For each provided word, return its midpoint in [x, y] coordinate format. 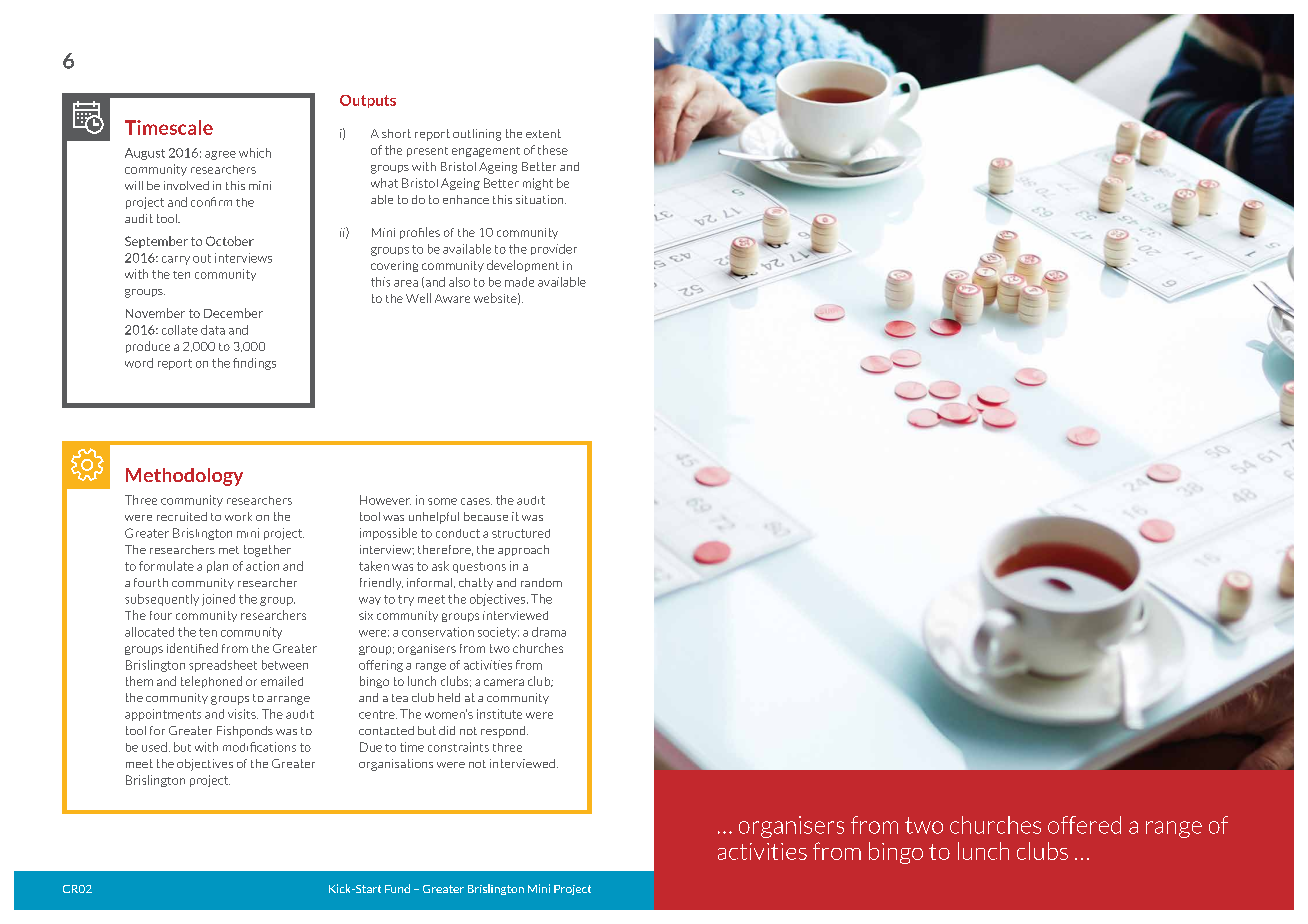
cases [476, 501]
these [553, 150]
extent [543, 133]
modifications [259, 747]
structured [521, 533]
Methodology [184, 477]
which [255, 153]
